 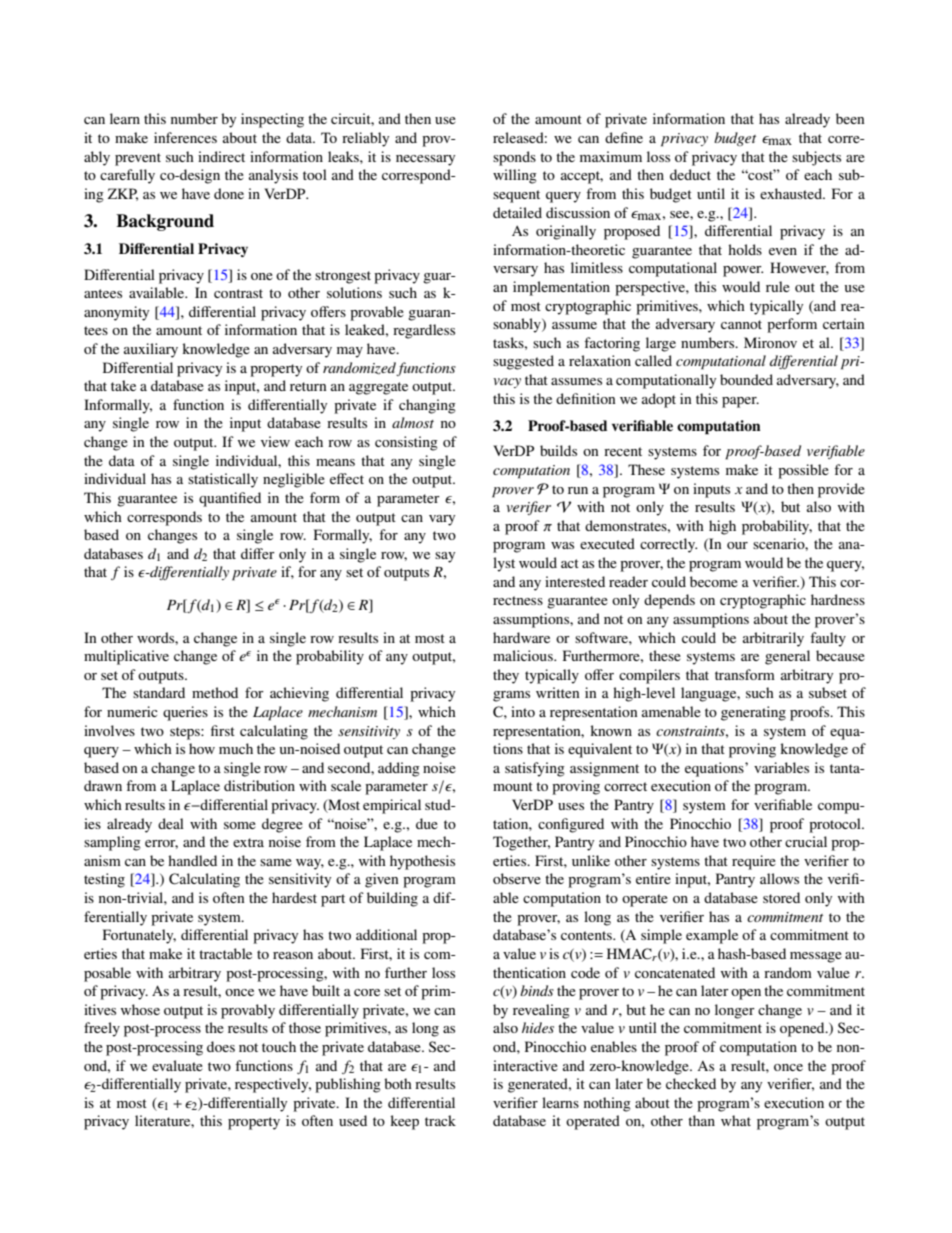 I want to click on necessary, so click(x=425, y=160).
